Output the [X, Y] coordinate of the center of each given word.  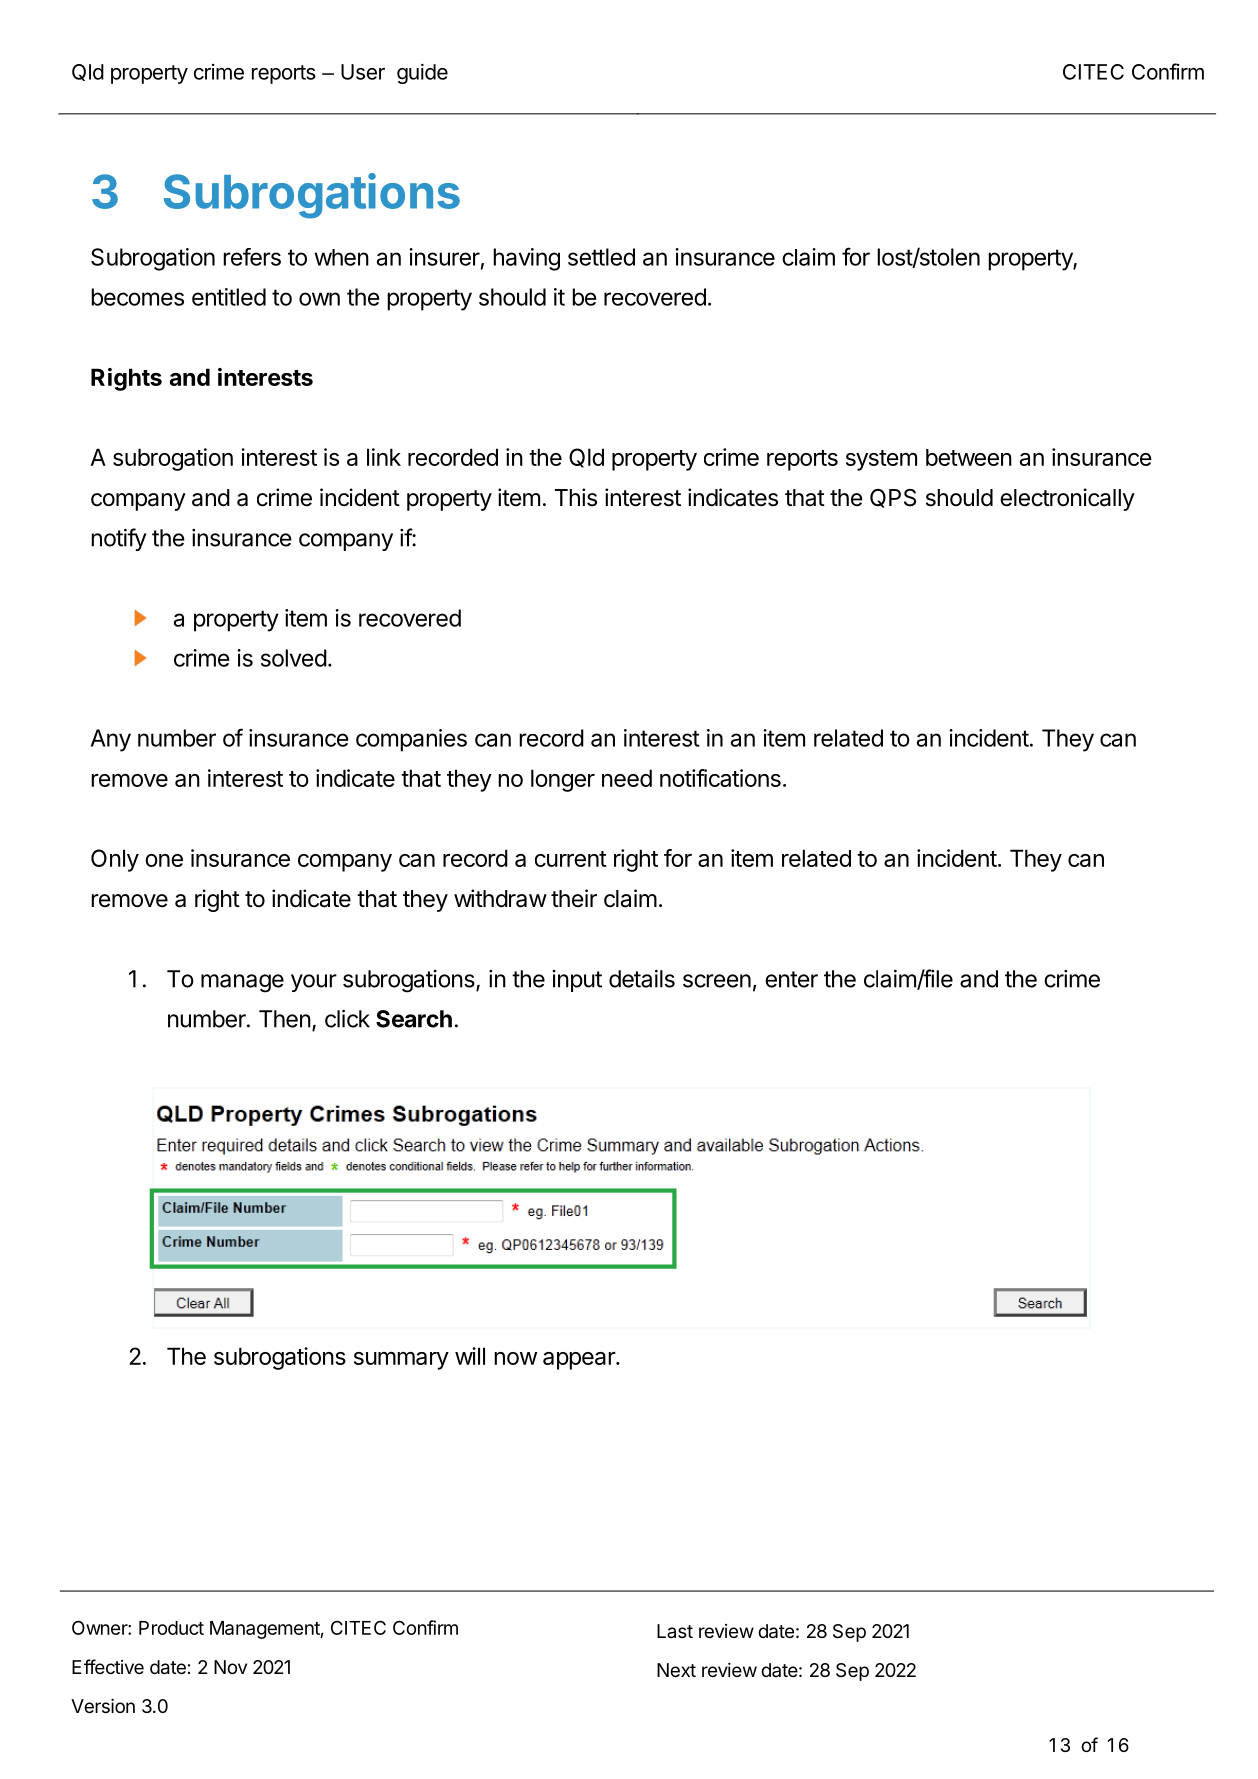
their [574, 898]
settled [601, 257]
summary [401, 1361]
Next [676, 1670]
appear [580, 1361]
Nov [230, 1667]
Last [675, 1631]
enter [791, 979]
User [363, 72]
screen [717, 981]
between [969, 457]
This [576, 497]
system [881, 460]
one [164, 860]
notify [119, 539]
